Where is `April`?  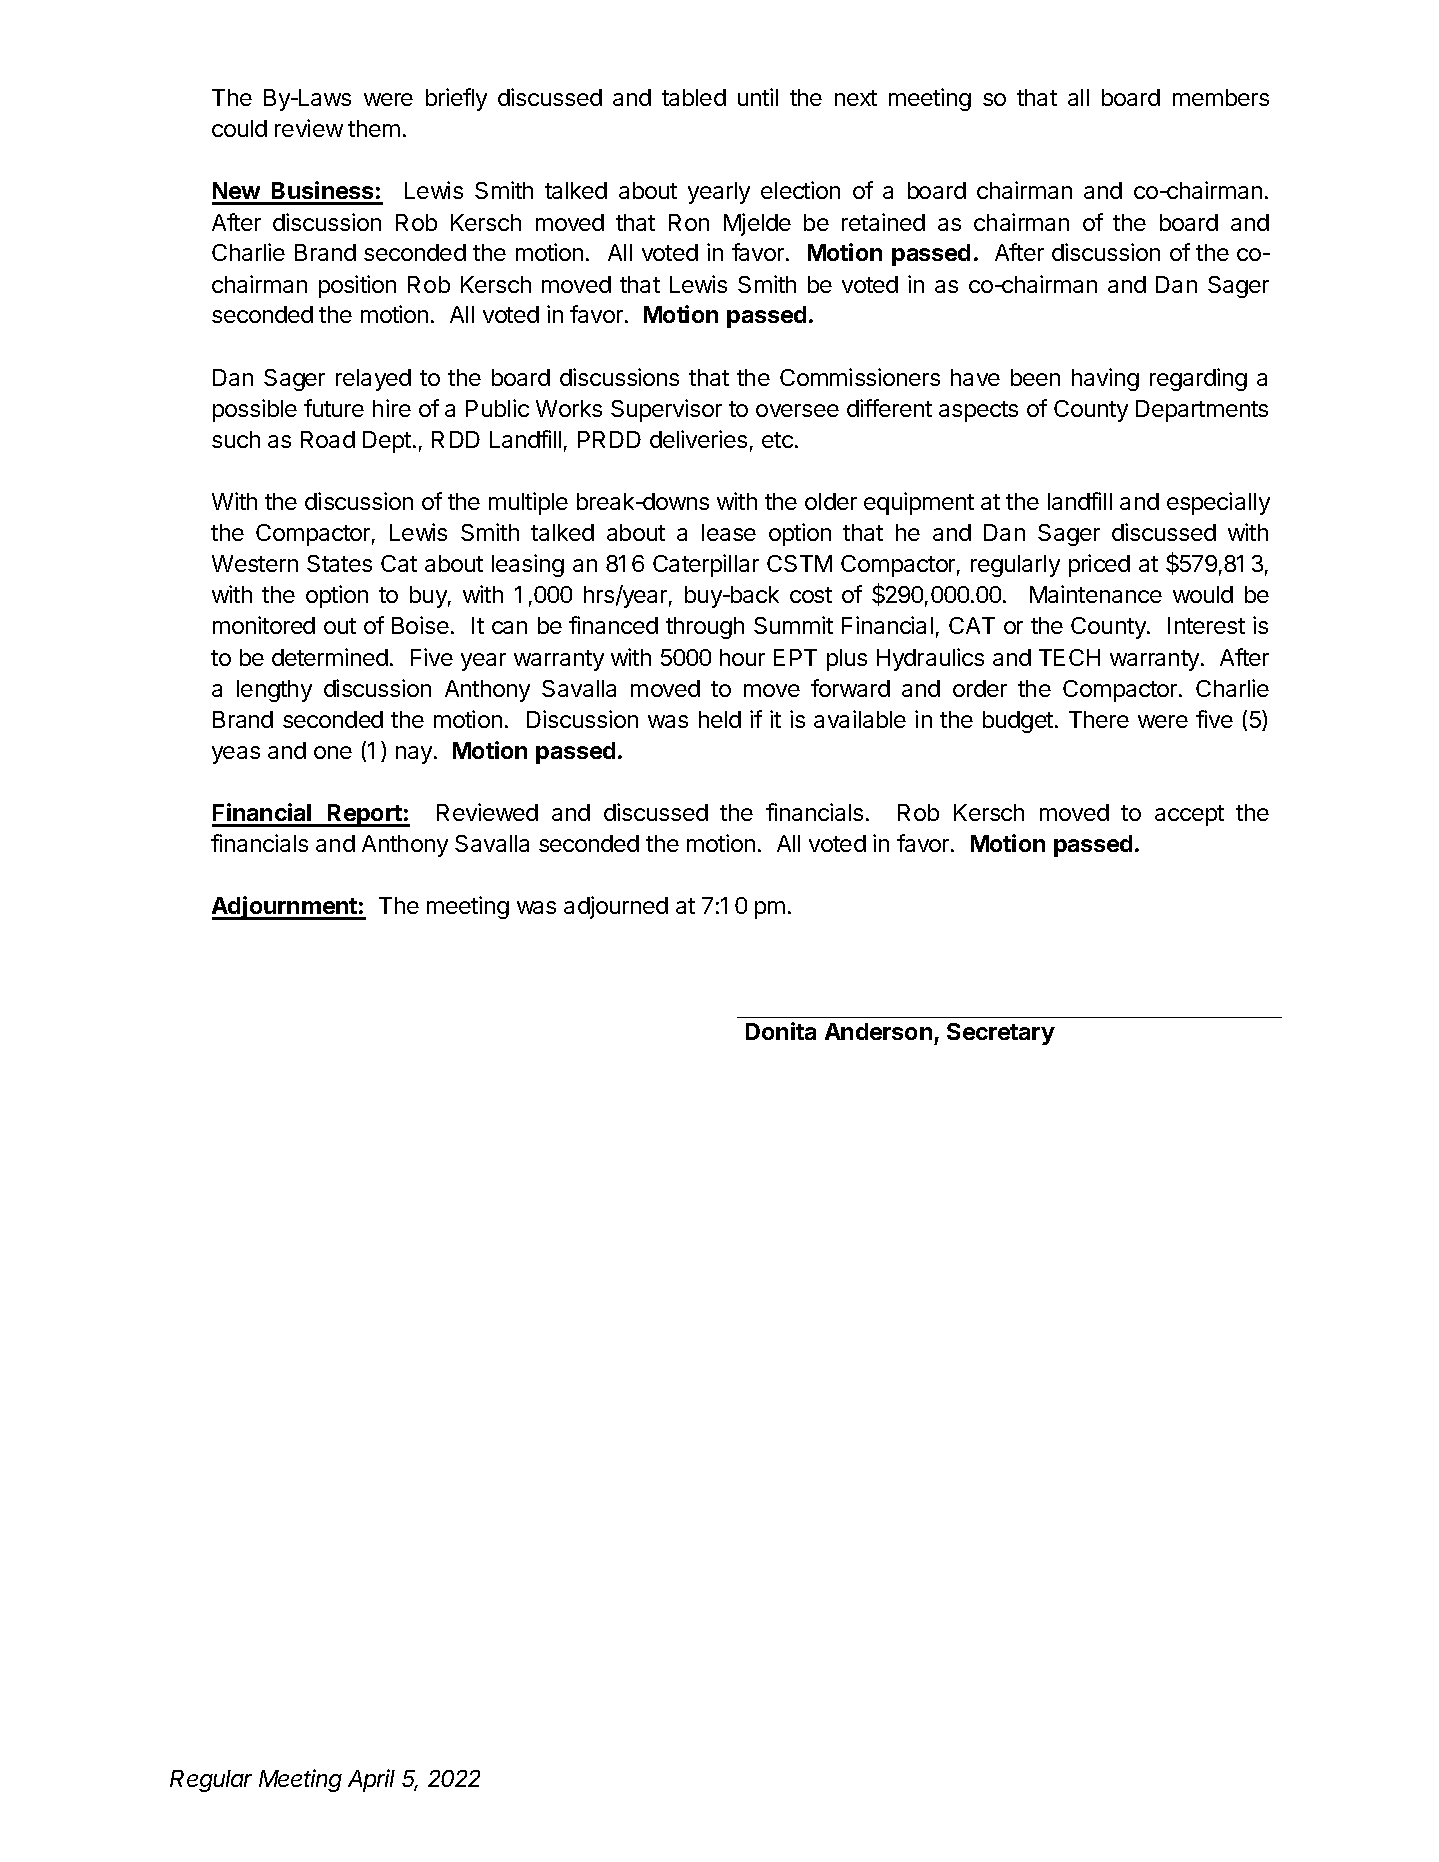
April is located at coordinates (371, 1780).
